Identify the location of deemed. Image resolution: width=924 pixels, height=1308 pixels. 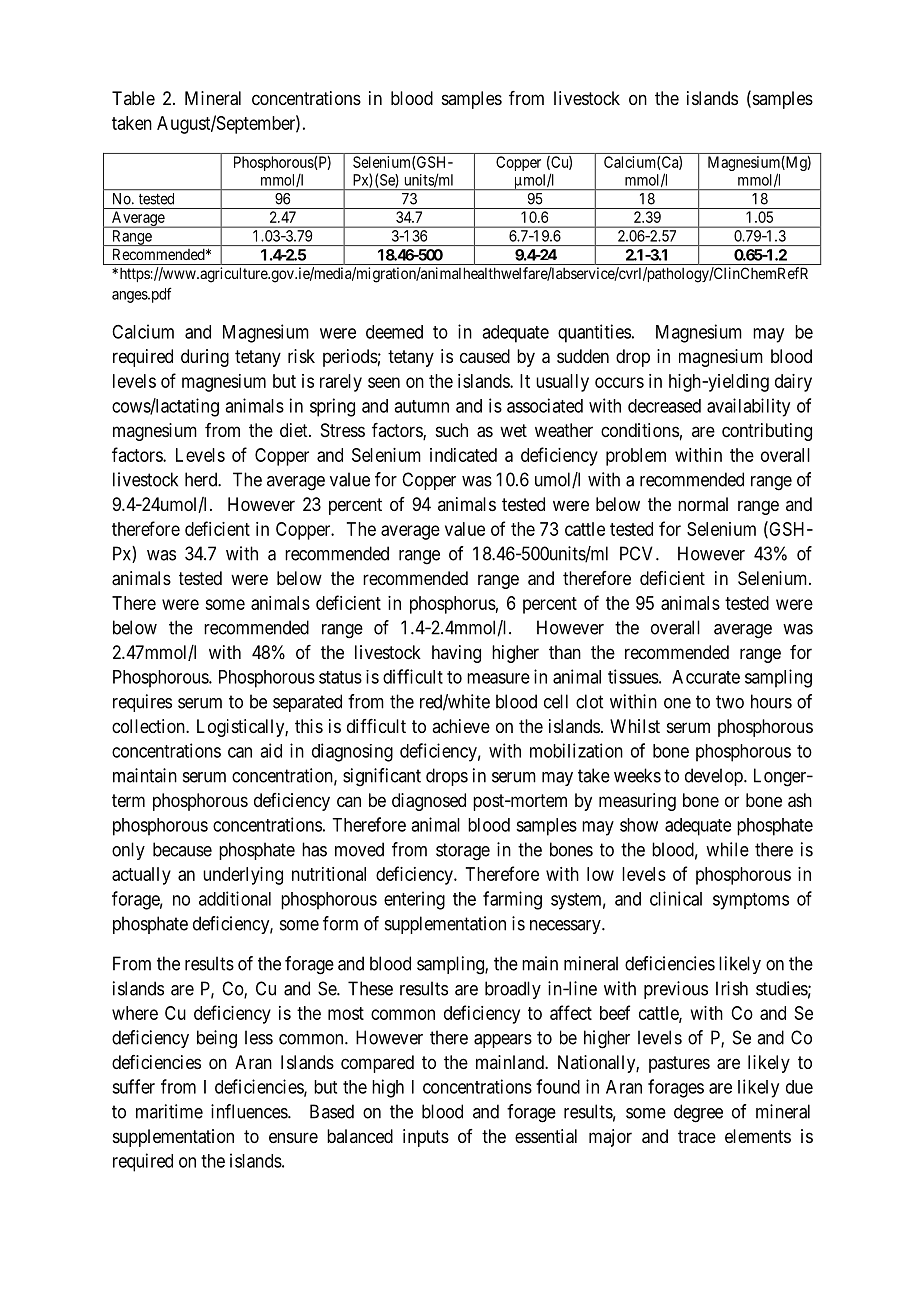
(394, 332).
